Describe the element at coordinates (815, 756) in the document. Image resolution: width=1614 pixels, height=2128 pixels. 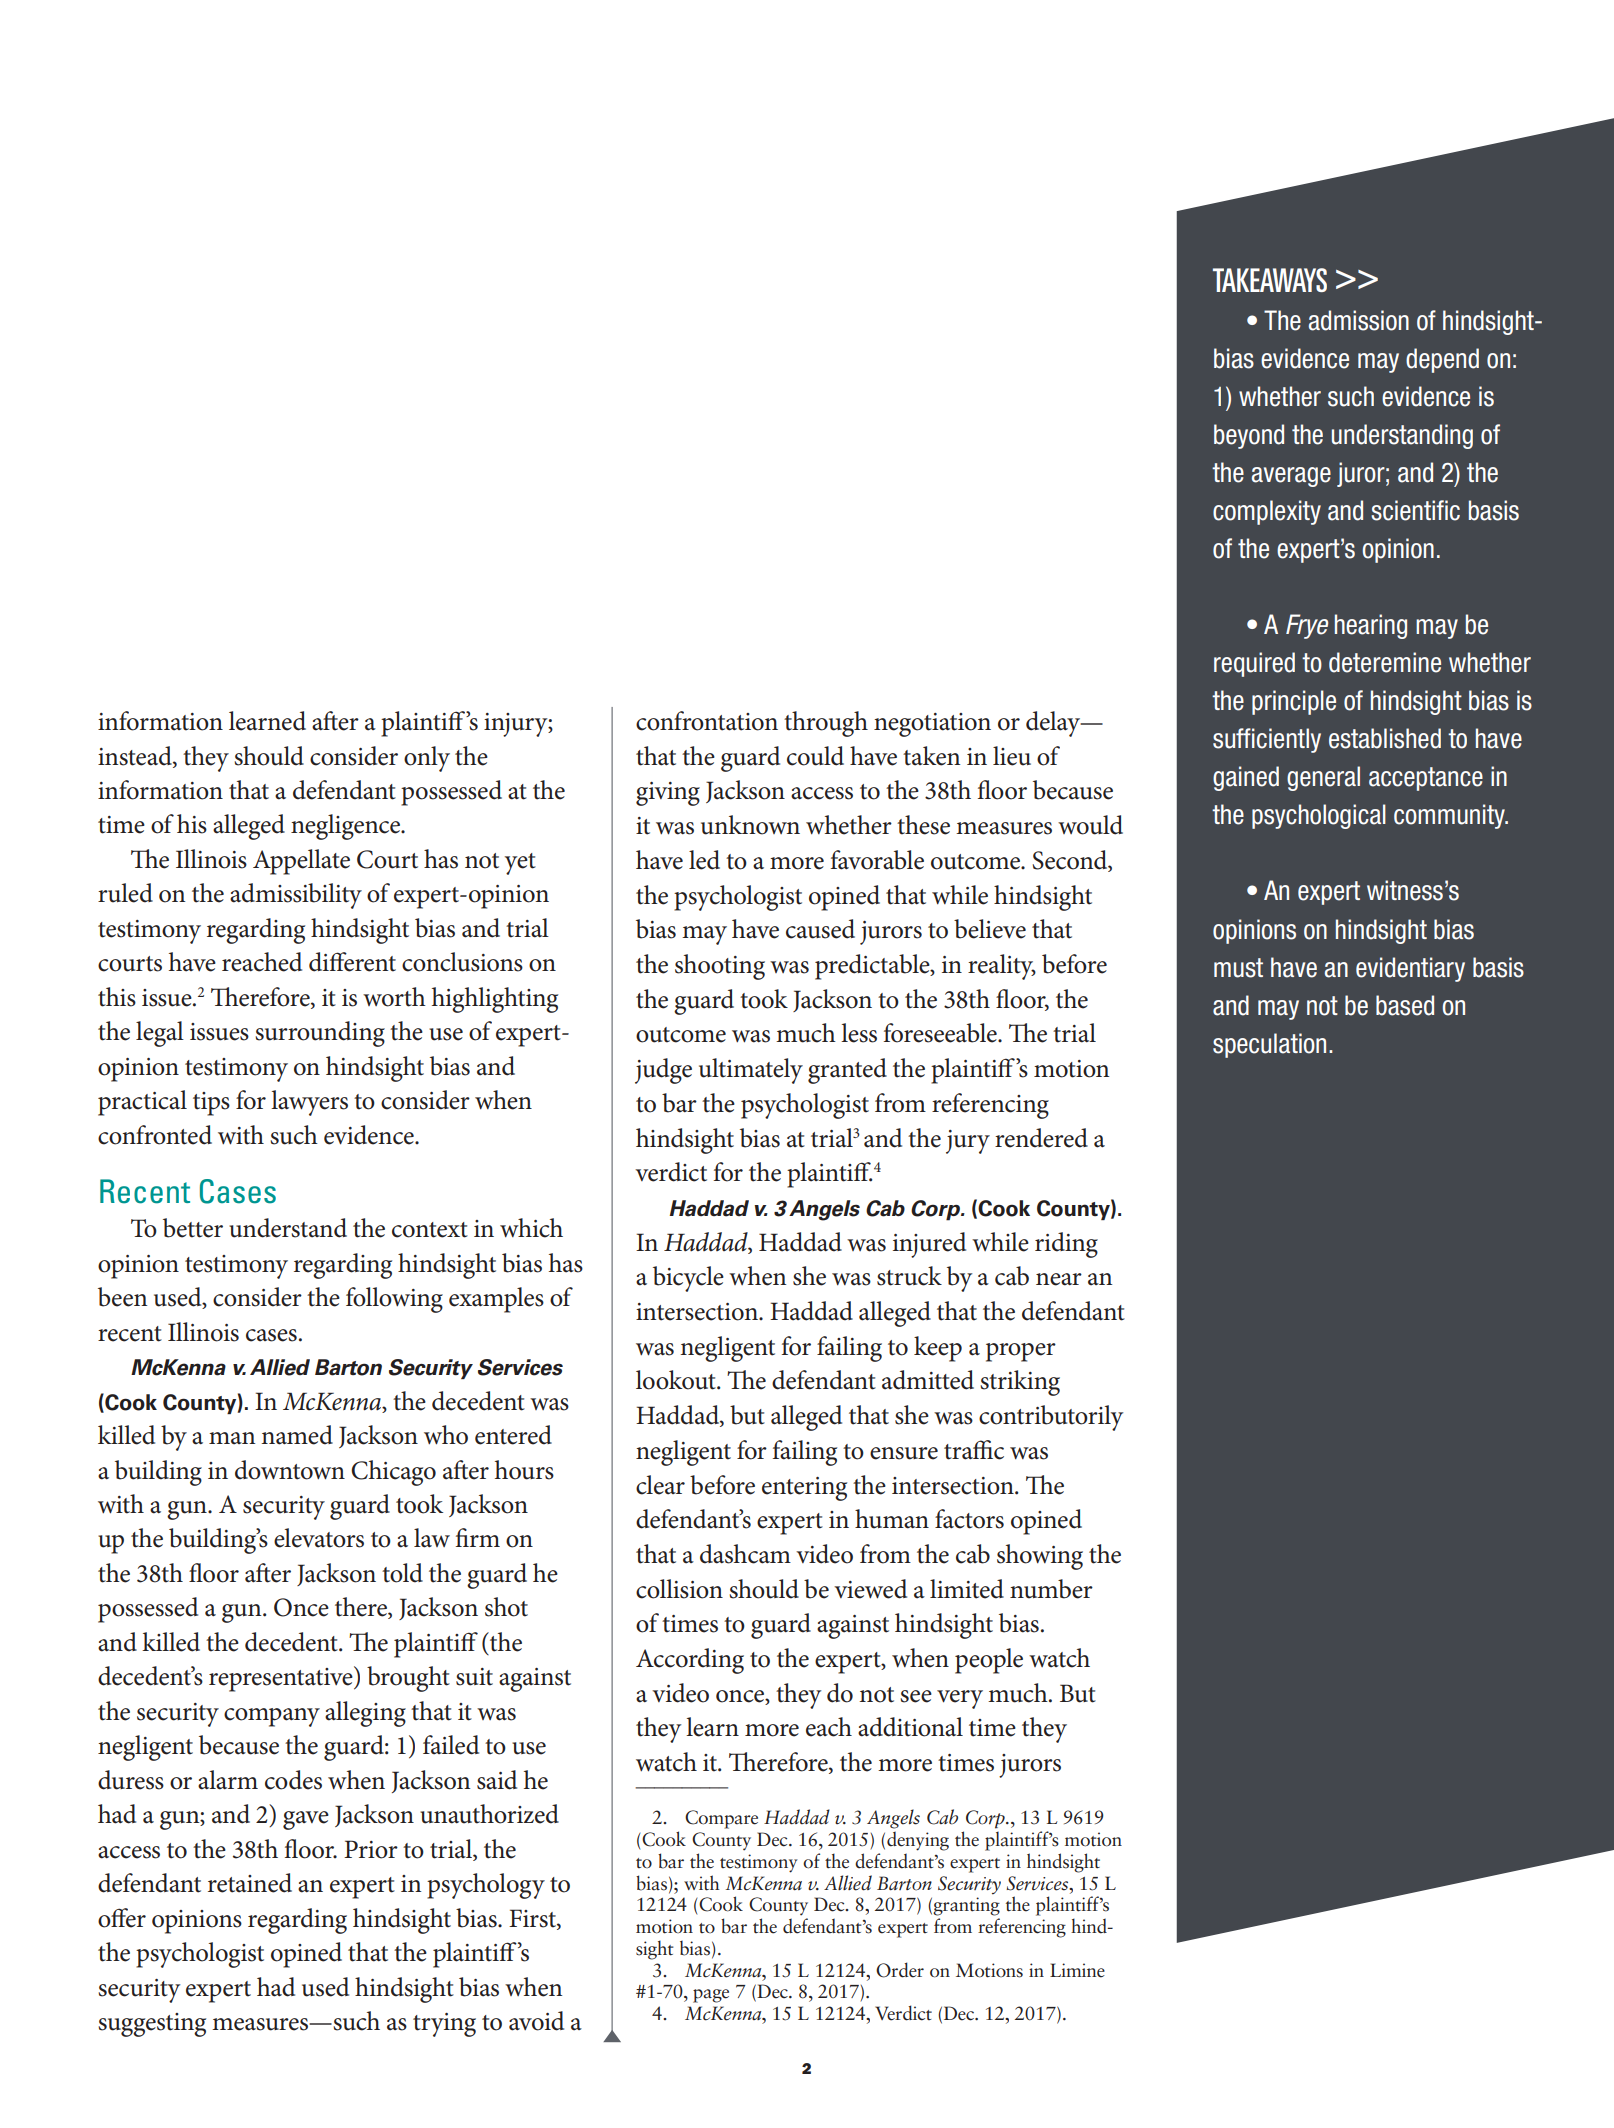
I see `could` at that location.
